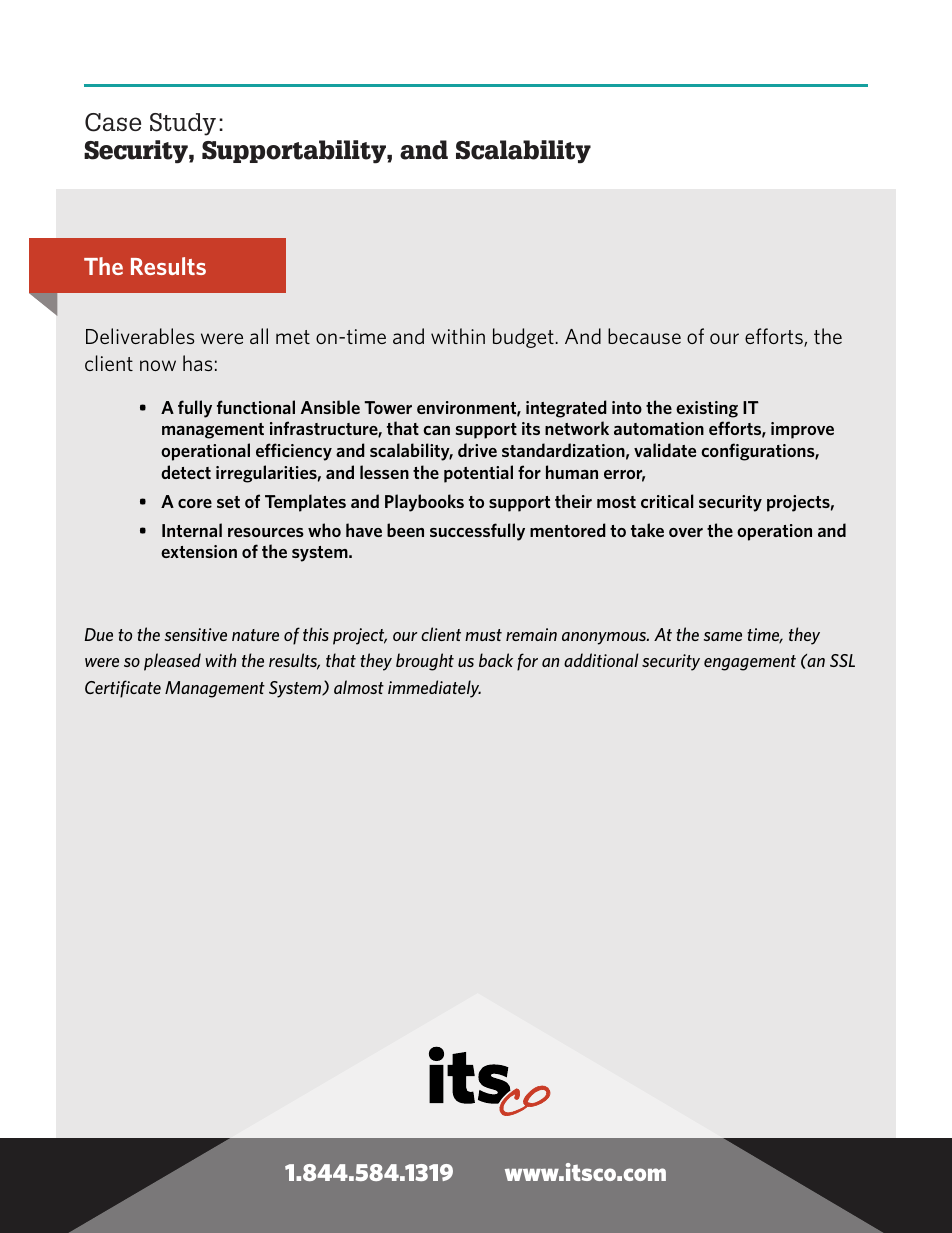  I want to click on because, so click(644, 336).
